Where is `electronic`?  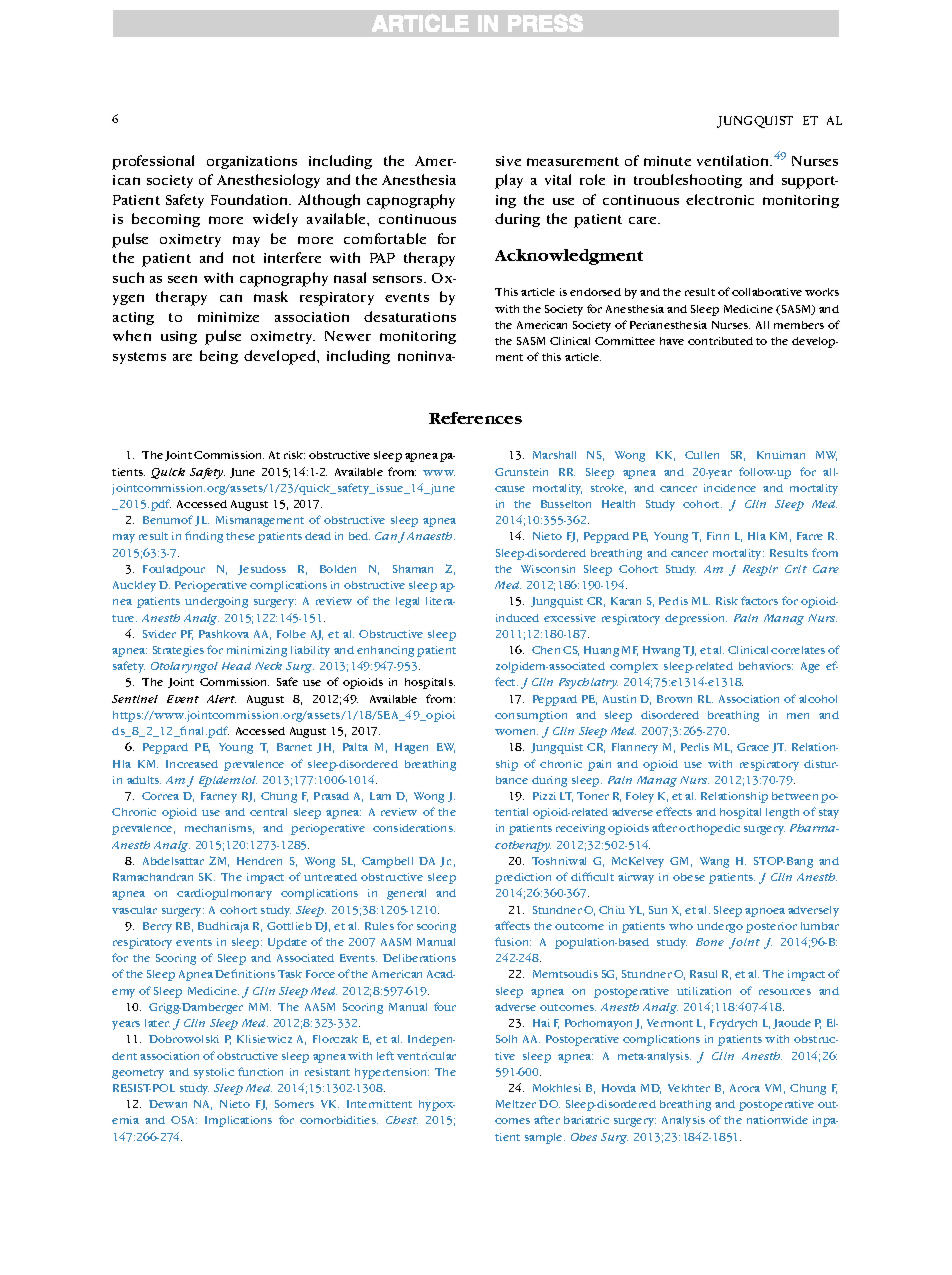 electronic is located at coordinates (720, 199).
